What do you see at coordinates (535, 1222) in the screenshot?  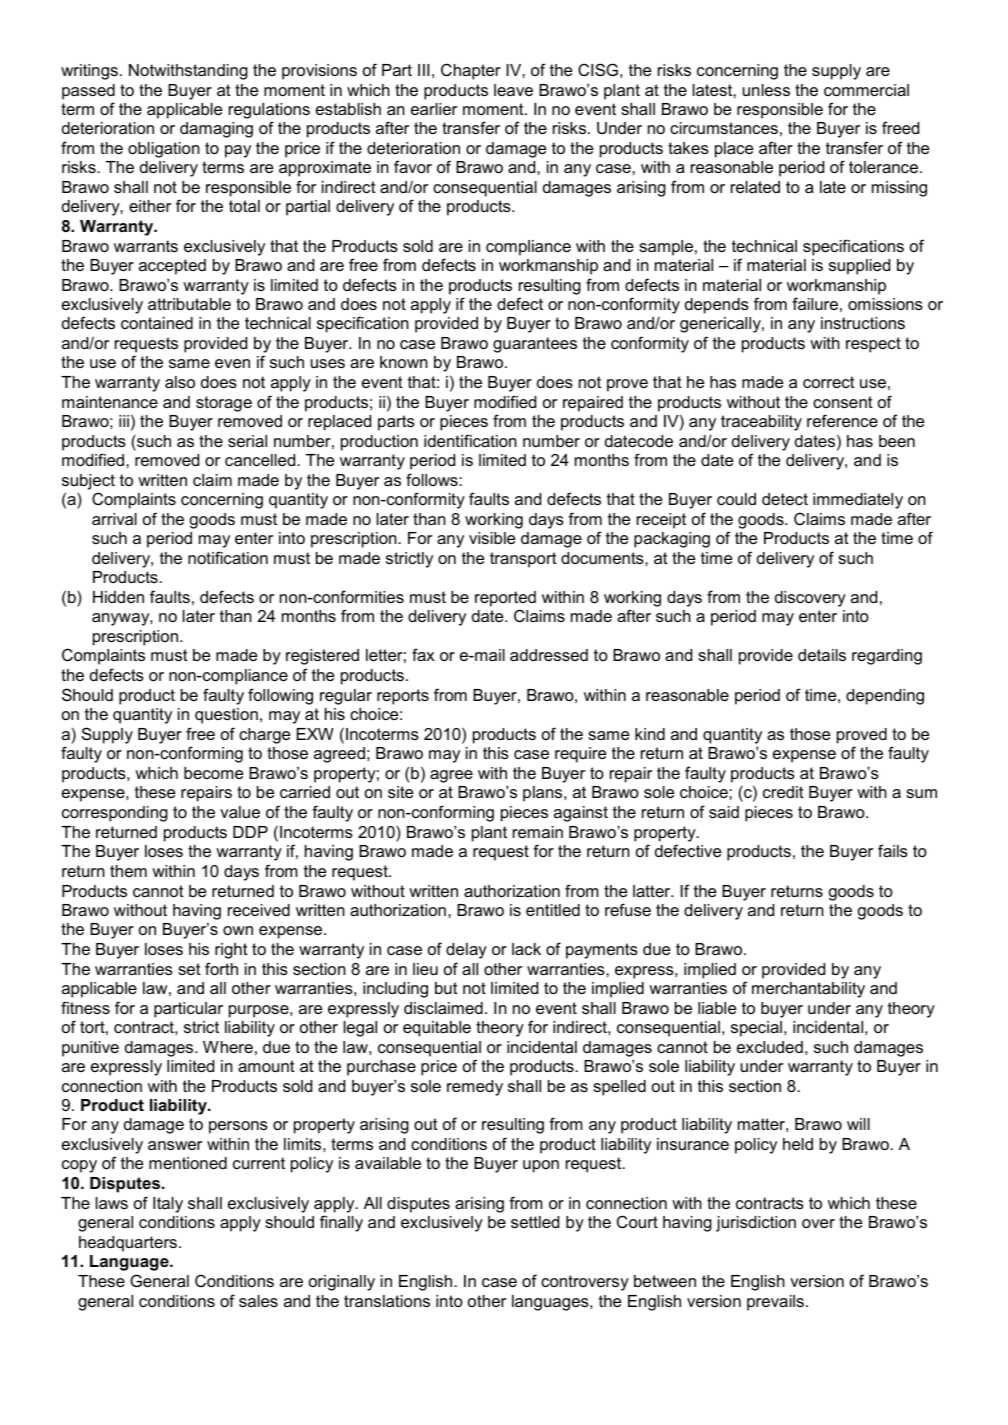 I see `settled` at bounding box center [535, 1222].
